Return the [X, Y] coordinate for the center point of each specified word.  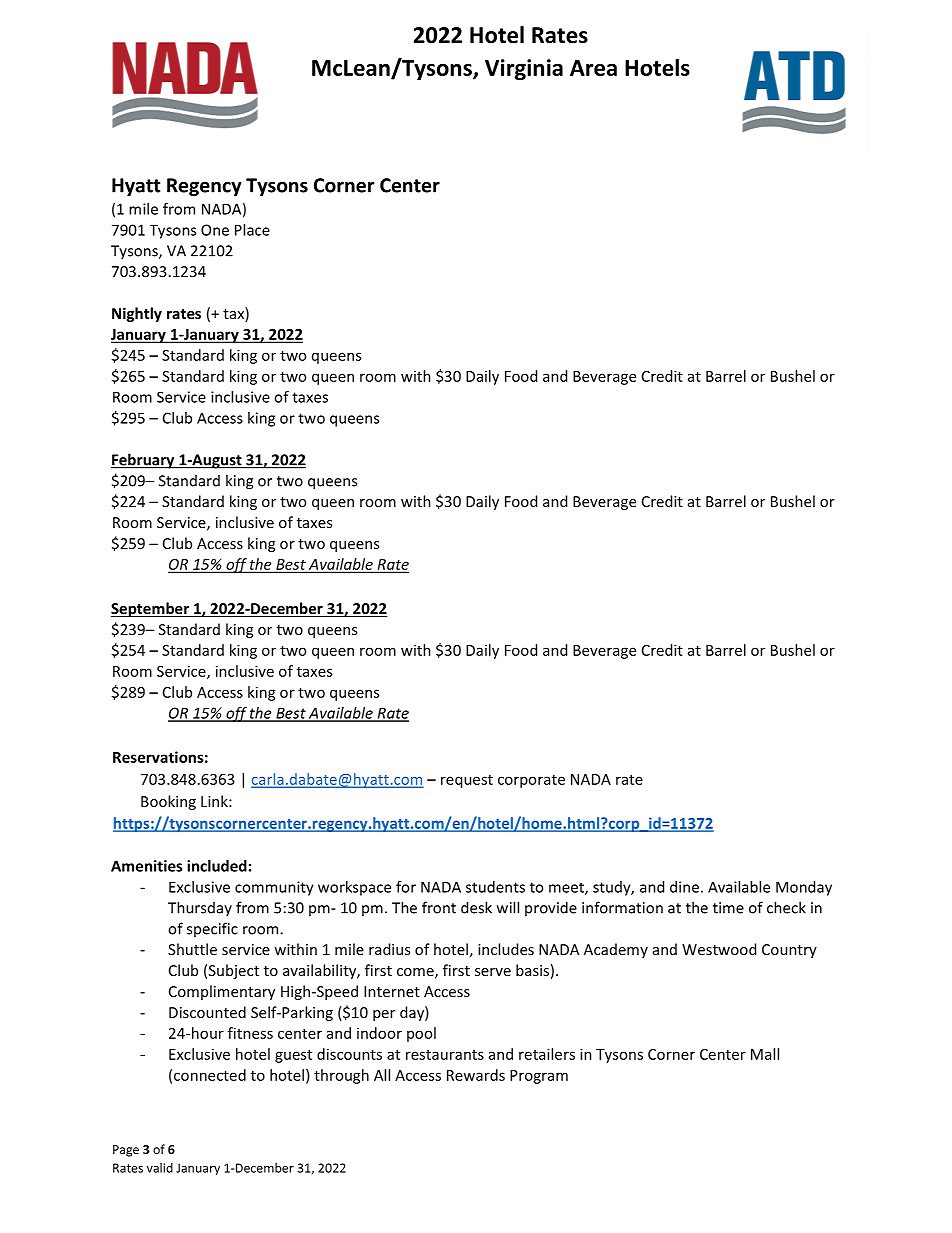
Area [593, 68]
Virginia [524, 69]
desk [476, 907]
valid [160, 1168]
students [495, 887]
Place [252, 230]
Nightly [137, 314]
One [215, 230]
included [217, 866]
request [467, 781]
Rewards [476, 1075]
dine [684, 887]
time [728, 908]
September [151, 609]
